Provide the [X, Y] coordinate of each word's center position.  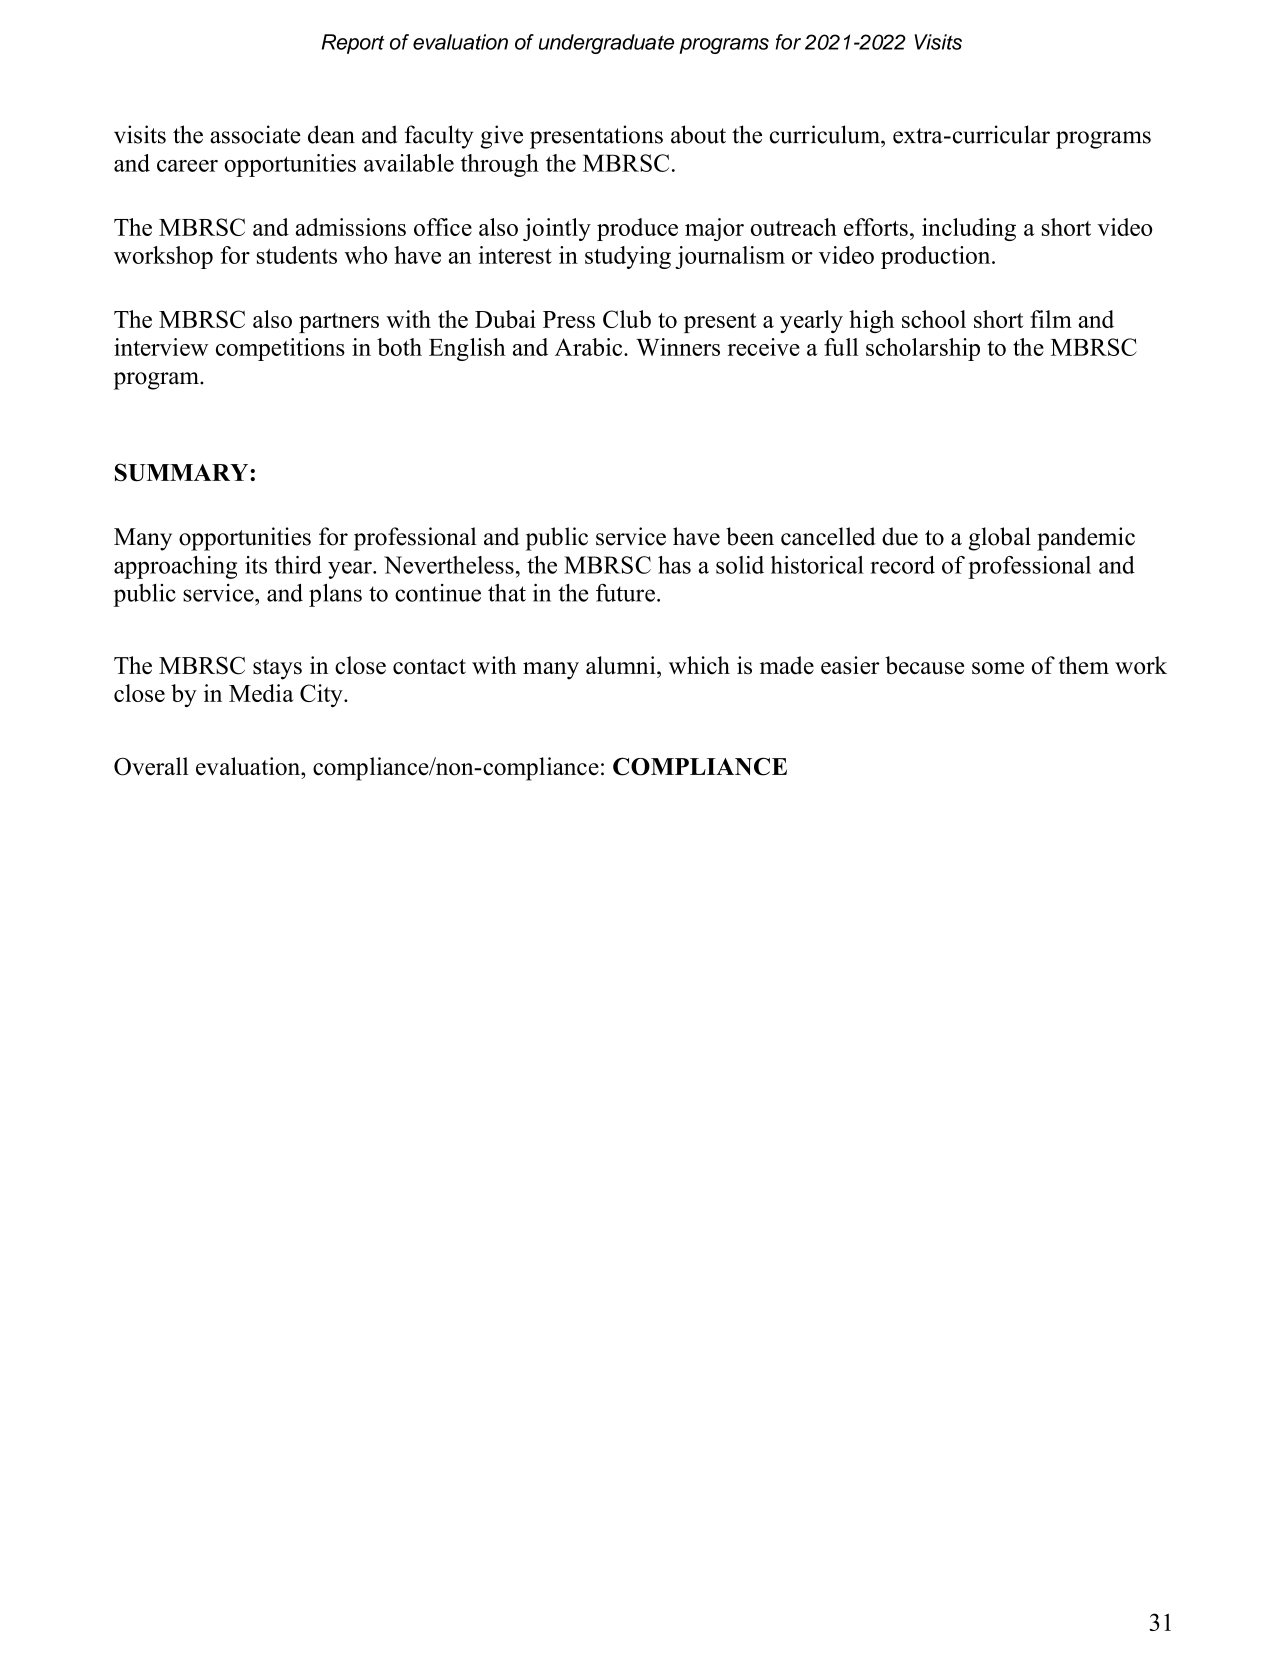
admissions [351, 227]
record [902, 565]
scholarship [923, 349]
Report [353, 44]
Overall [151, 766]
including [969, 229]
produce [637, 229]
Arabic [590, 347]
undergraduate [606, 44]
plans [335, 595]
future [625, 593]
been [750, 536]
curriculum [826, 134]
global [1000, 539]
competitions [280, 349]
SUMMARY [183, 472]
